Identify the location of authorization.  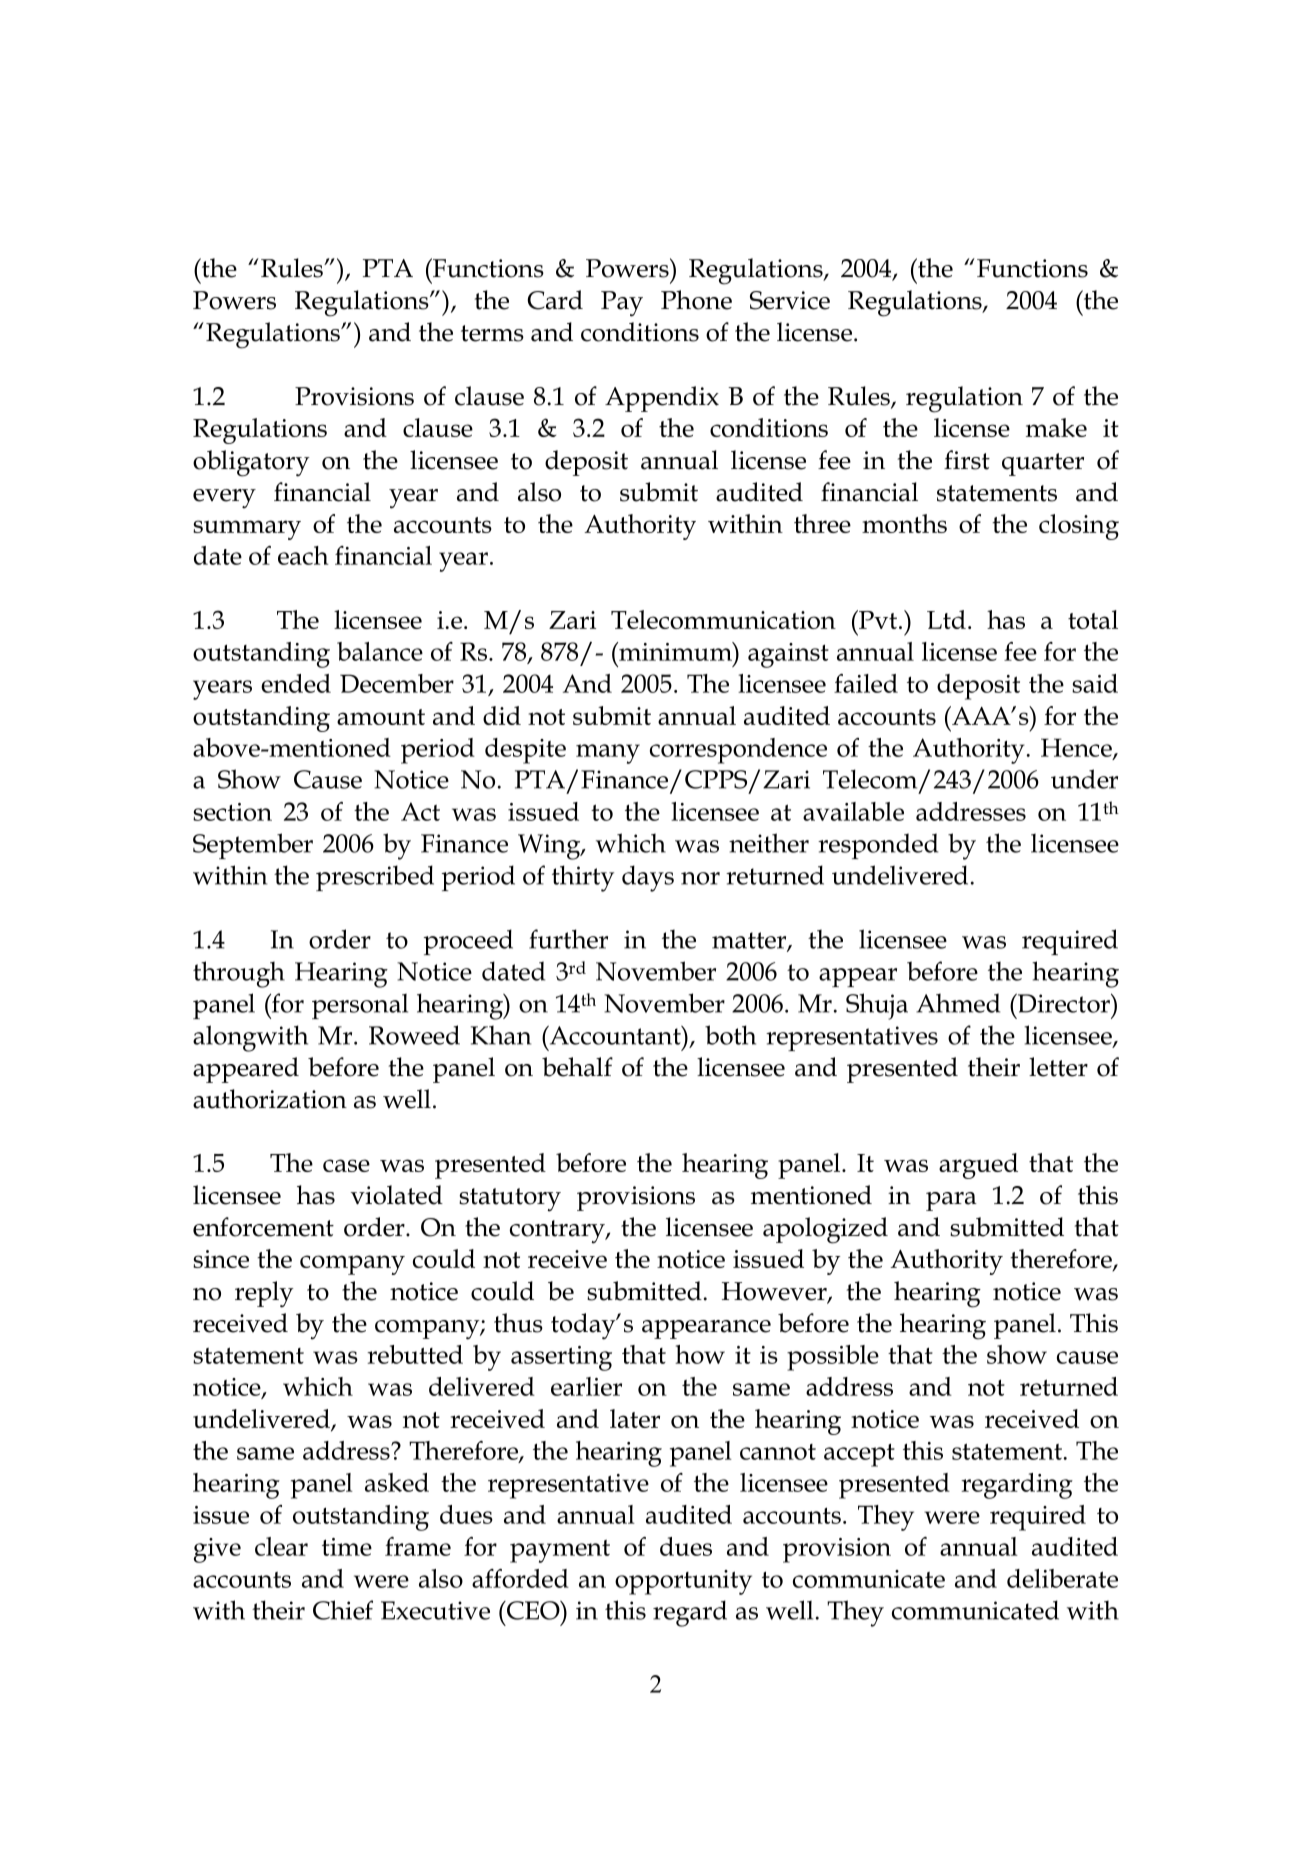
(270, 1099).
